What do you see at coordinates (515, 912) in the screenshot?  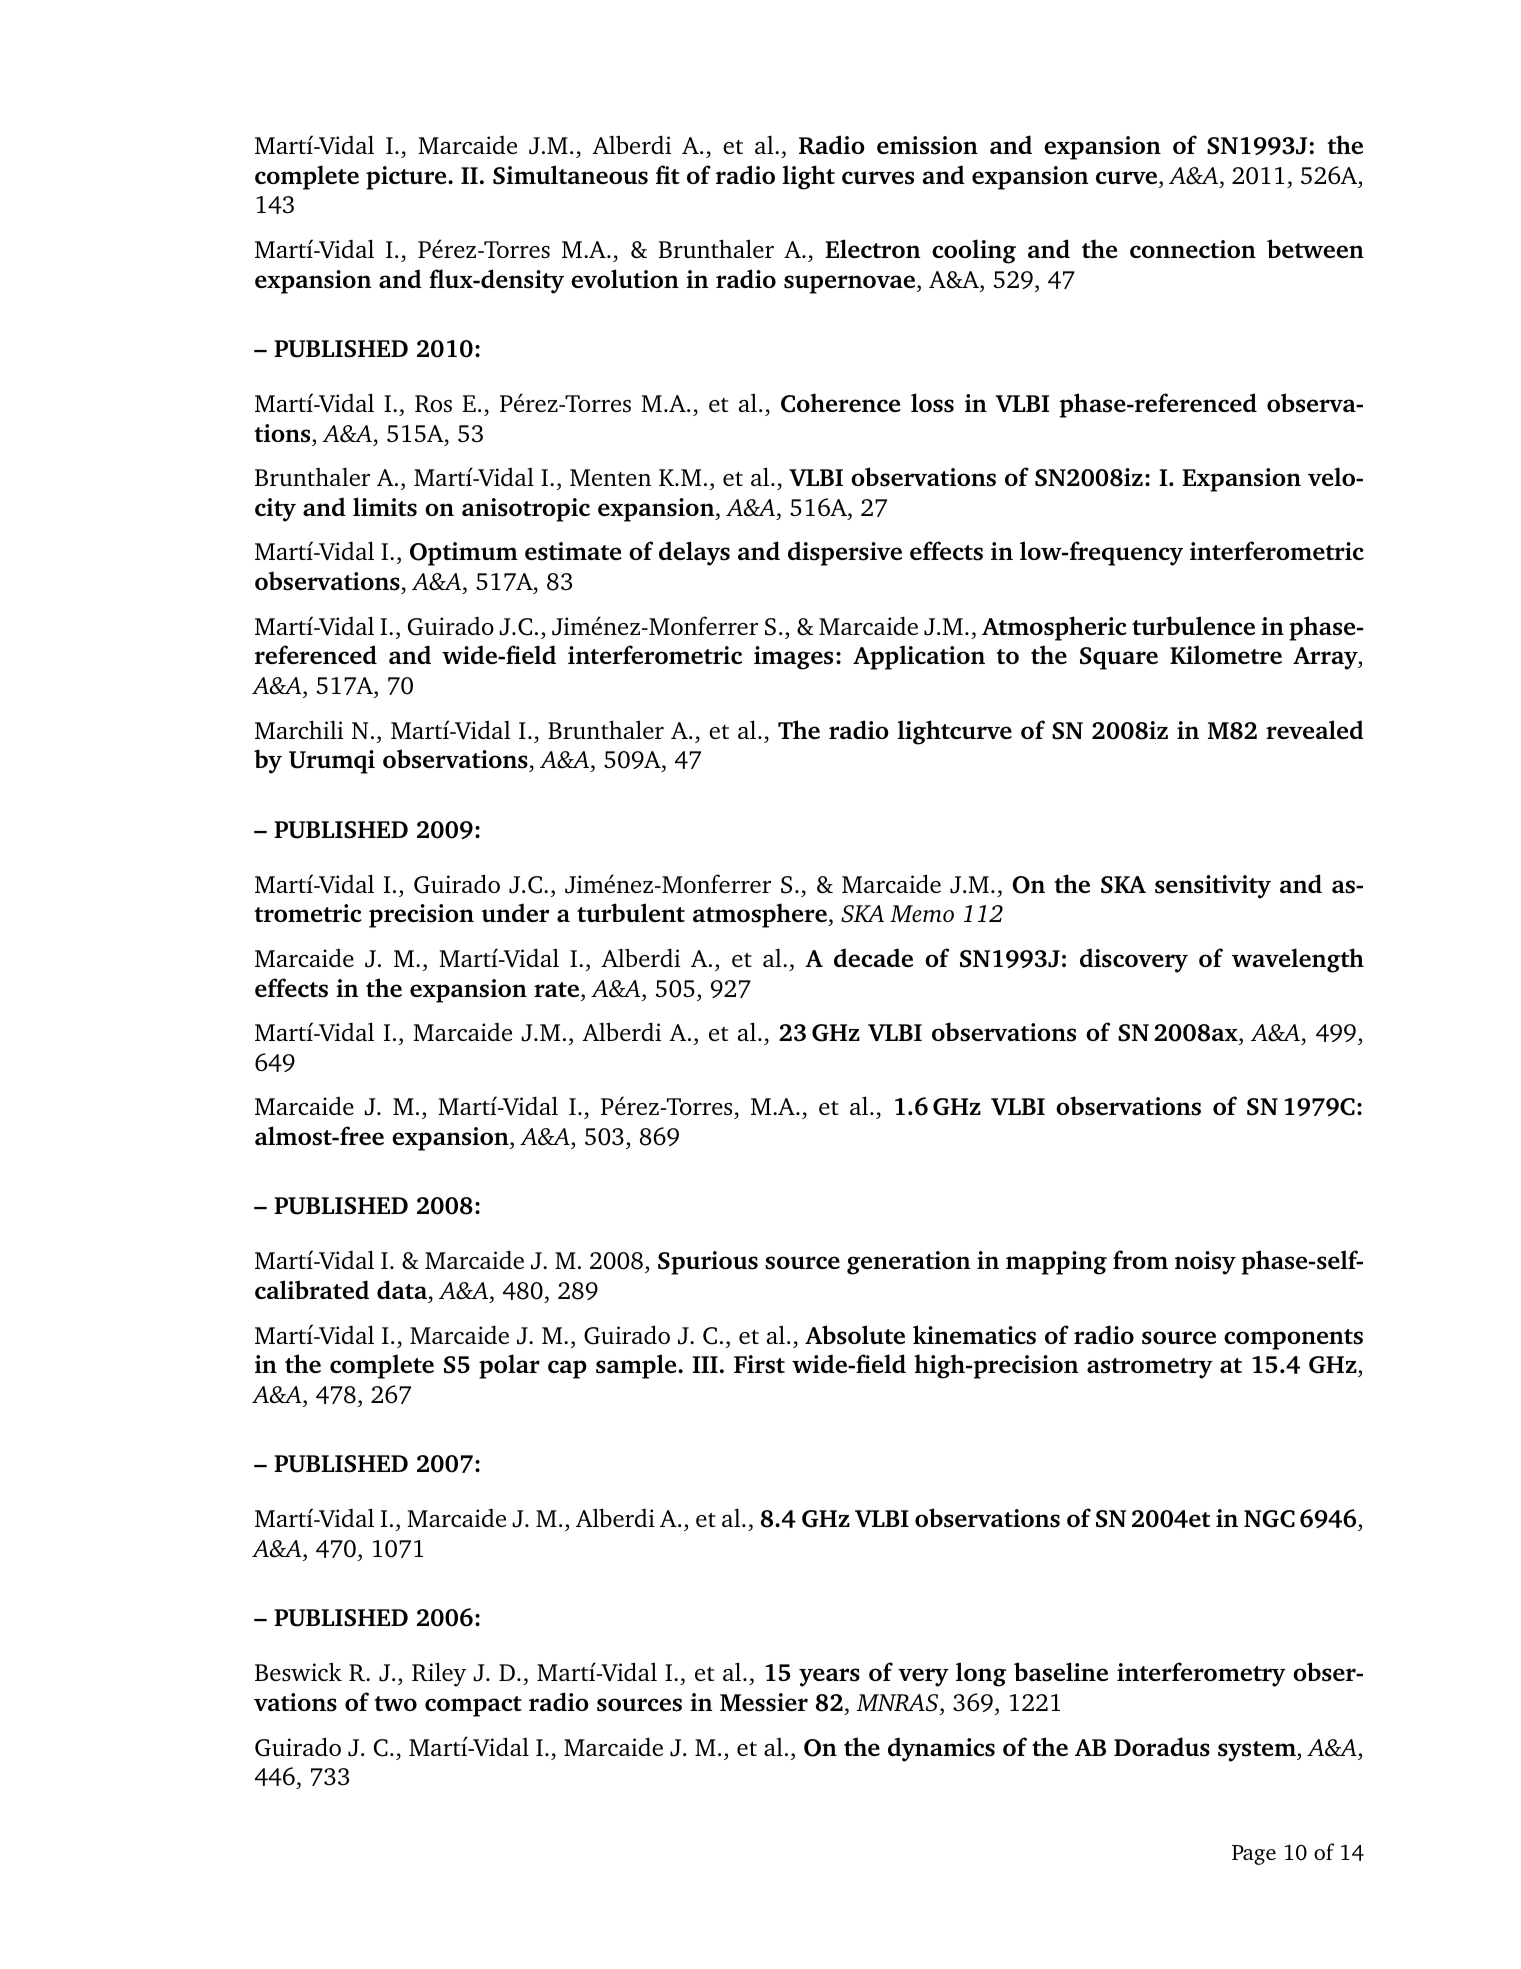 I see `under` at bounding box center [515, 912].
